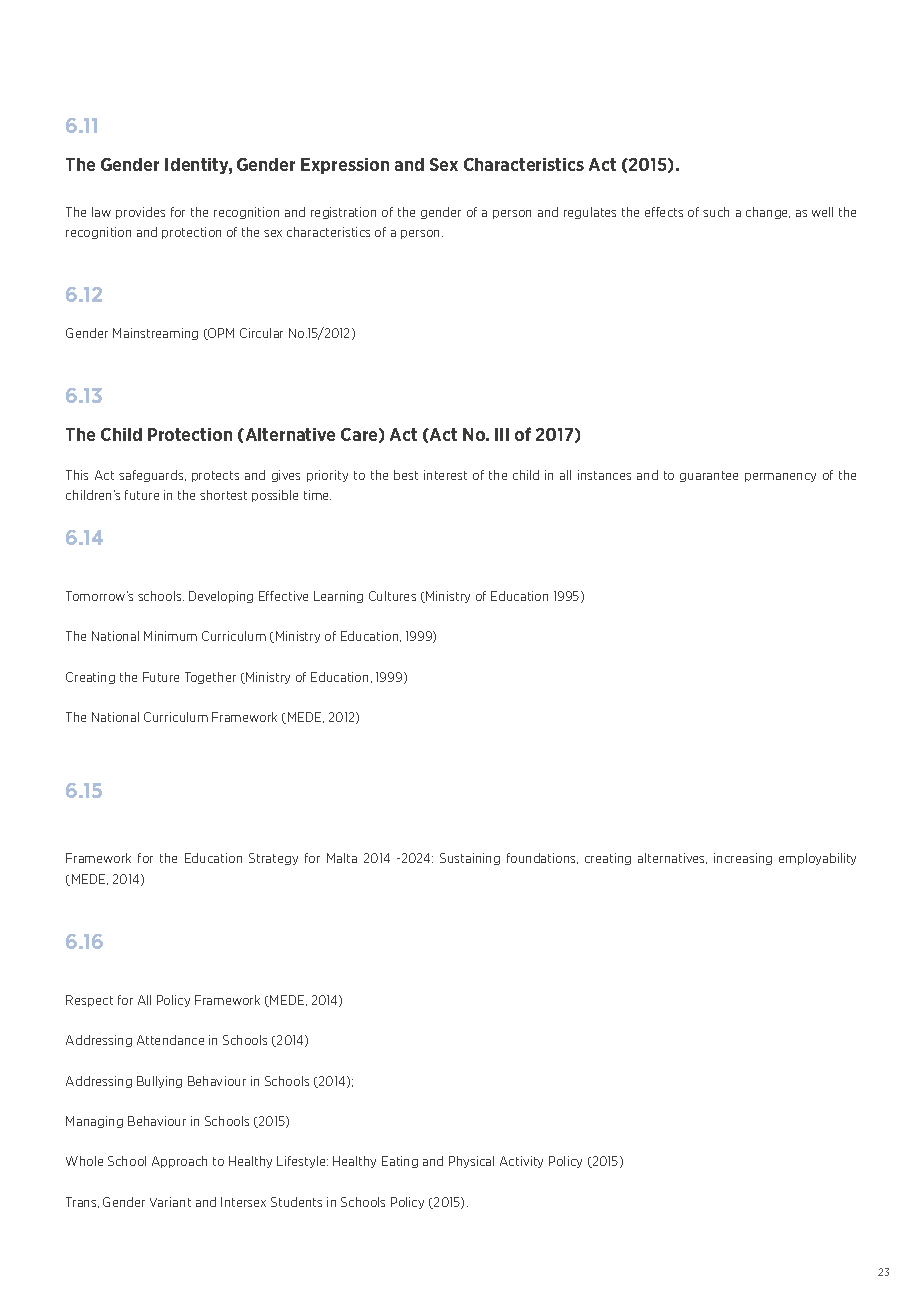 The width and height of the page is (924, 1308). I want to click on increasing, so click(743, 859).
